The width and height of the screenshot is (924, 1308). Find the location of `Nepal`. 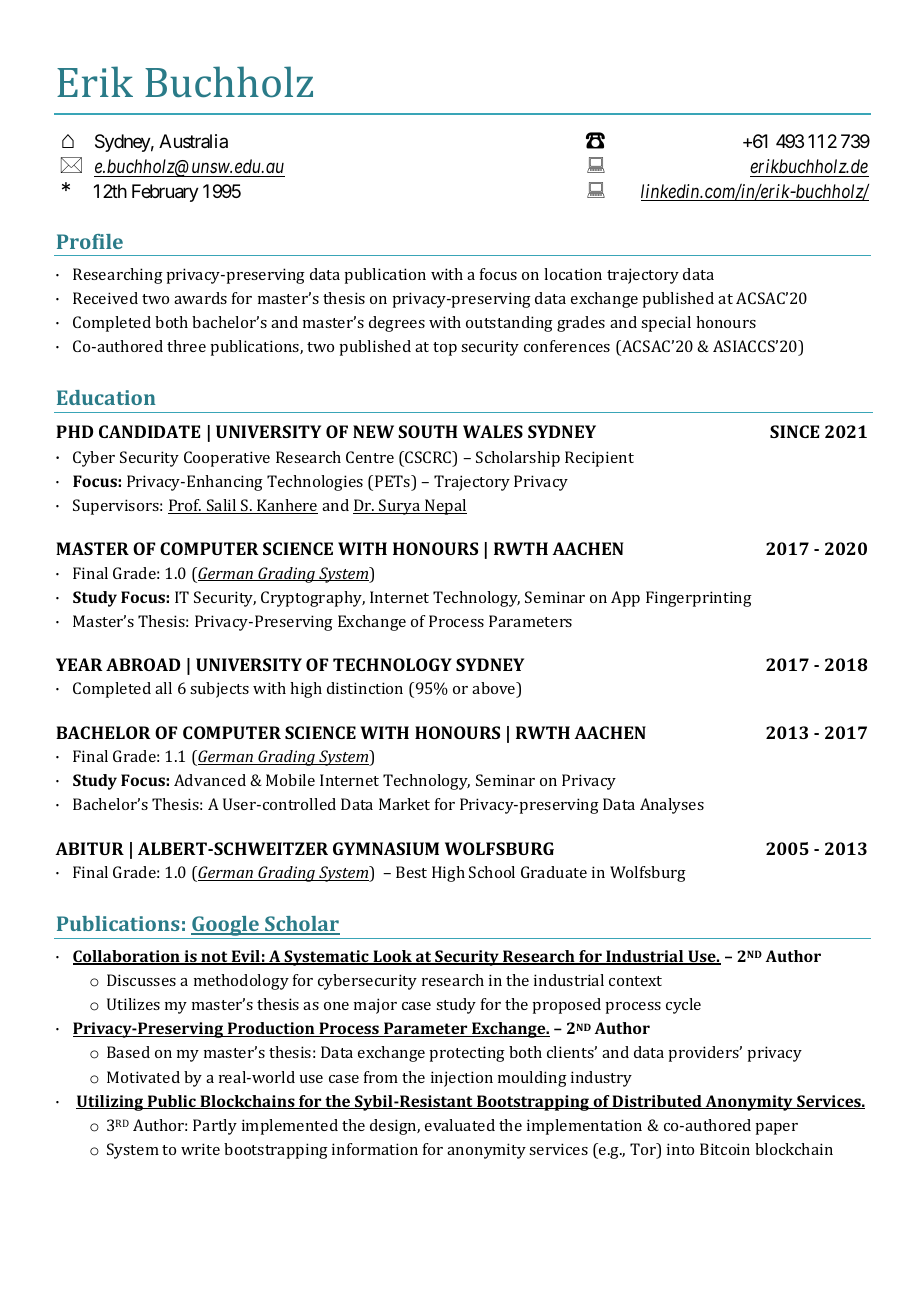

Nepal is located at coordinates (445, 507).
